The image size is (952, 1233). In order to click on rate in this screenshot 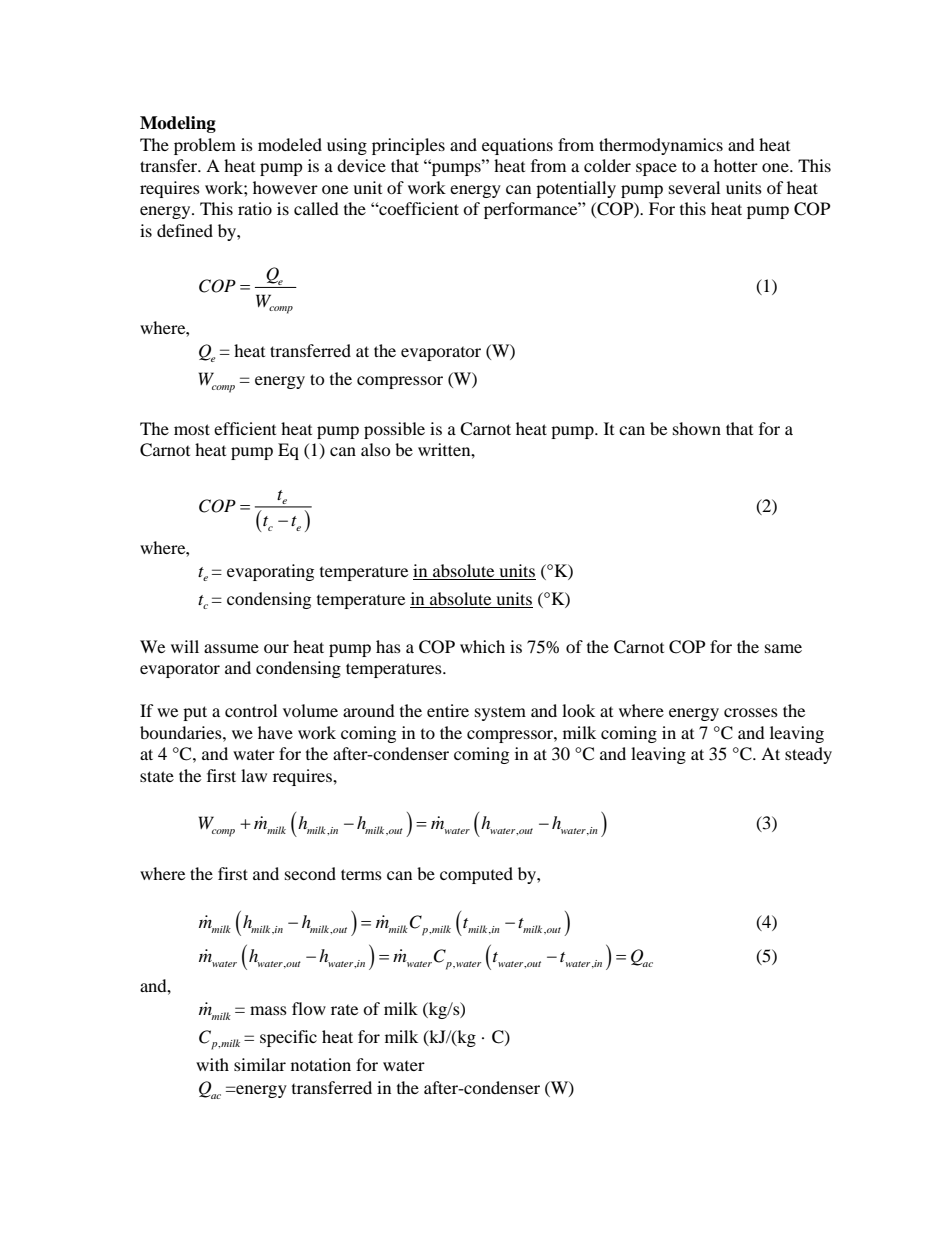, I will do `click(344, 1010)`.
